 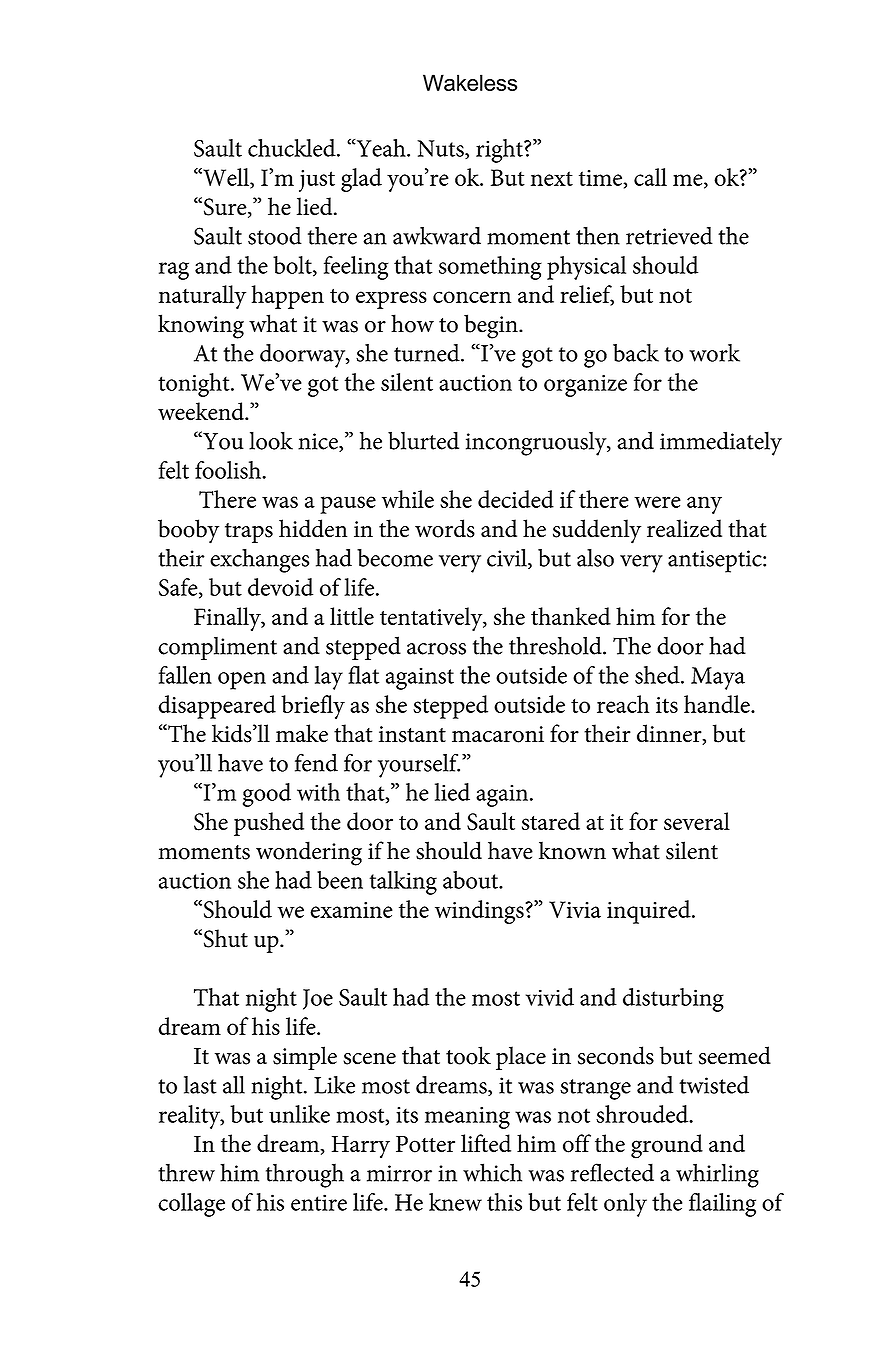 What do you see at coordinates (226, 178) in the image?
I see `Well` at bounding box center [226, 178].
